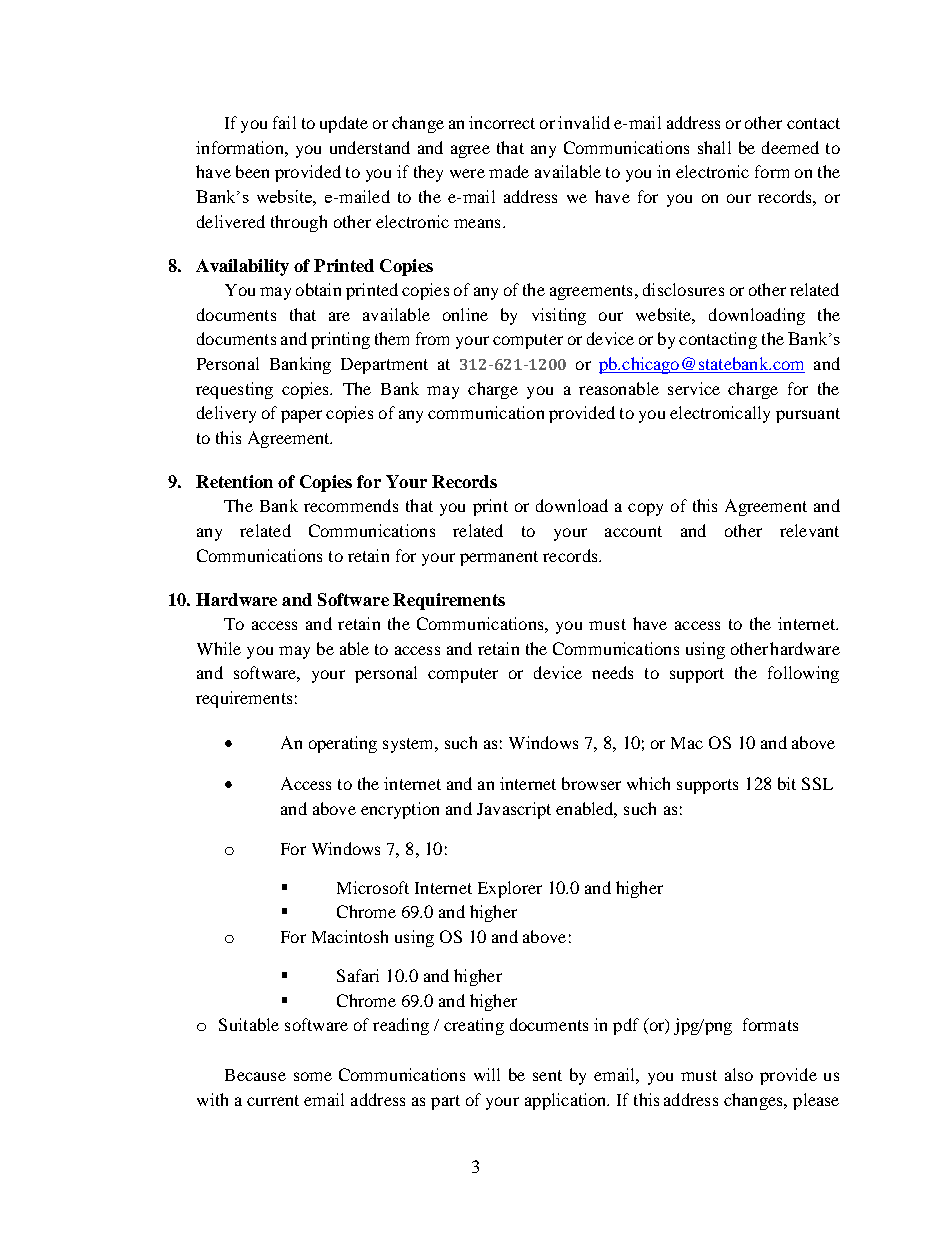 Image resolution: width=952 pixels, height=1233 pixels. Describe the element at coordinates (487, 1074) in the screenshot. I see `will` at that location.
